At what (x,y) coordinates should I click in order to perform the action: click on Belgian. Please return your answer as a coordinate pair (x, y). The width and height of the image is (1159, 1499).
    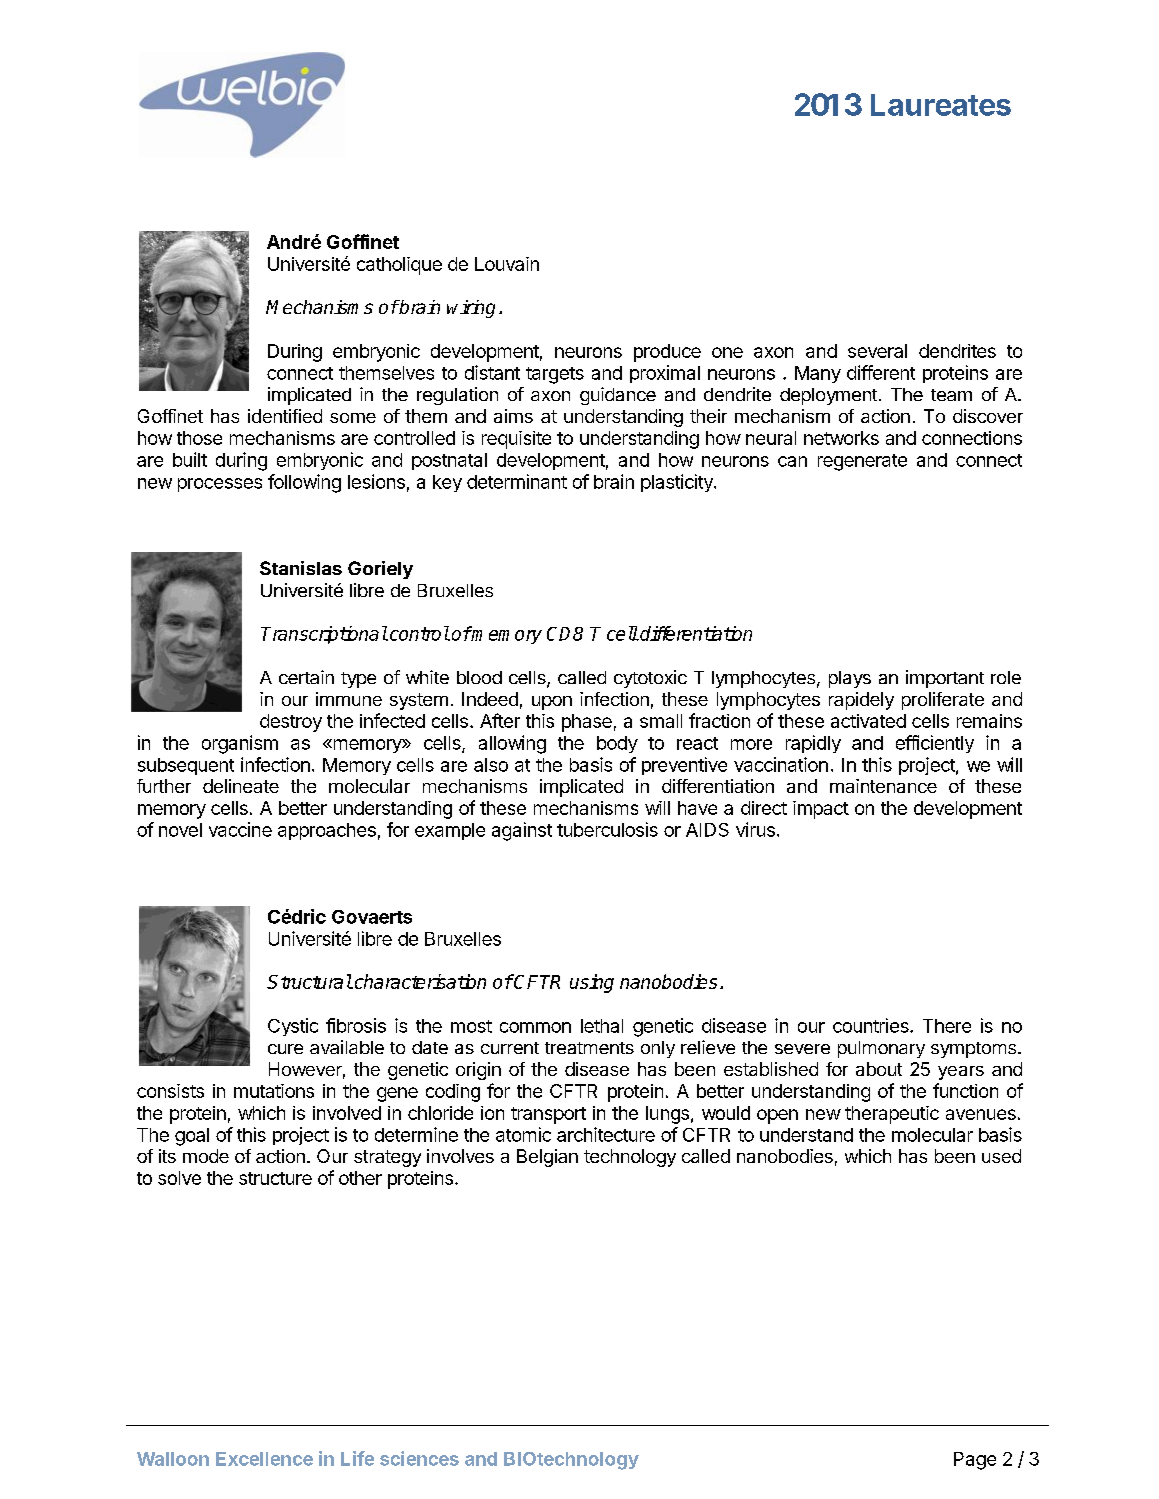
    Looking at the image, I should click on (547, 1158).
